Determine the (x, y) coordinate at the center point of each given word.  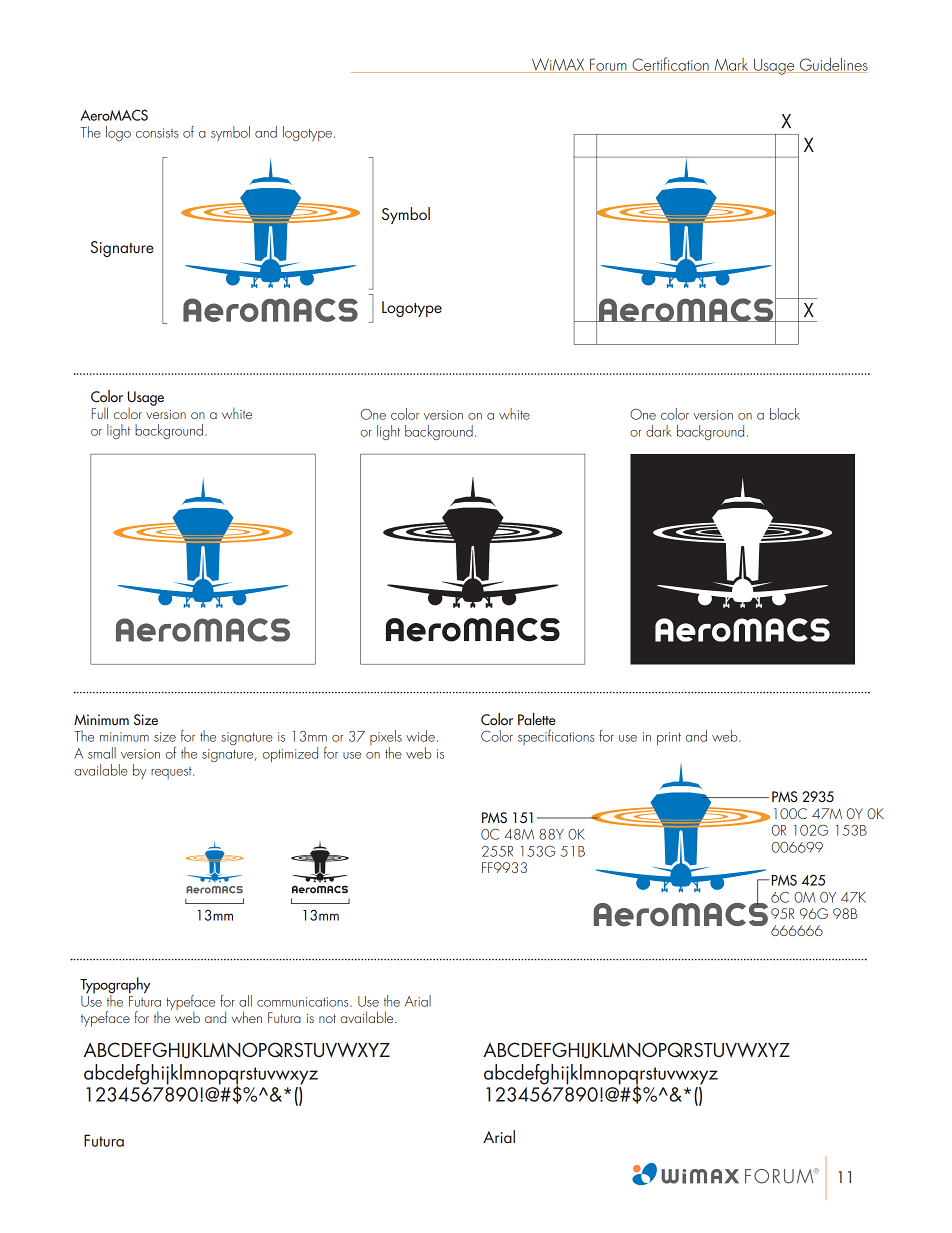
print (669, 738)
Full (99, 413)
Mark (731, 65)
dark (659, 431)
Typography (115, 986)
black (785, 414)
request (172, 773)
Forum (608, 65)
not (327, 1018)
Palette (537, 719)
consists (157, 133)
